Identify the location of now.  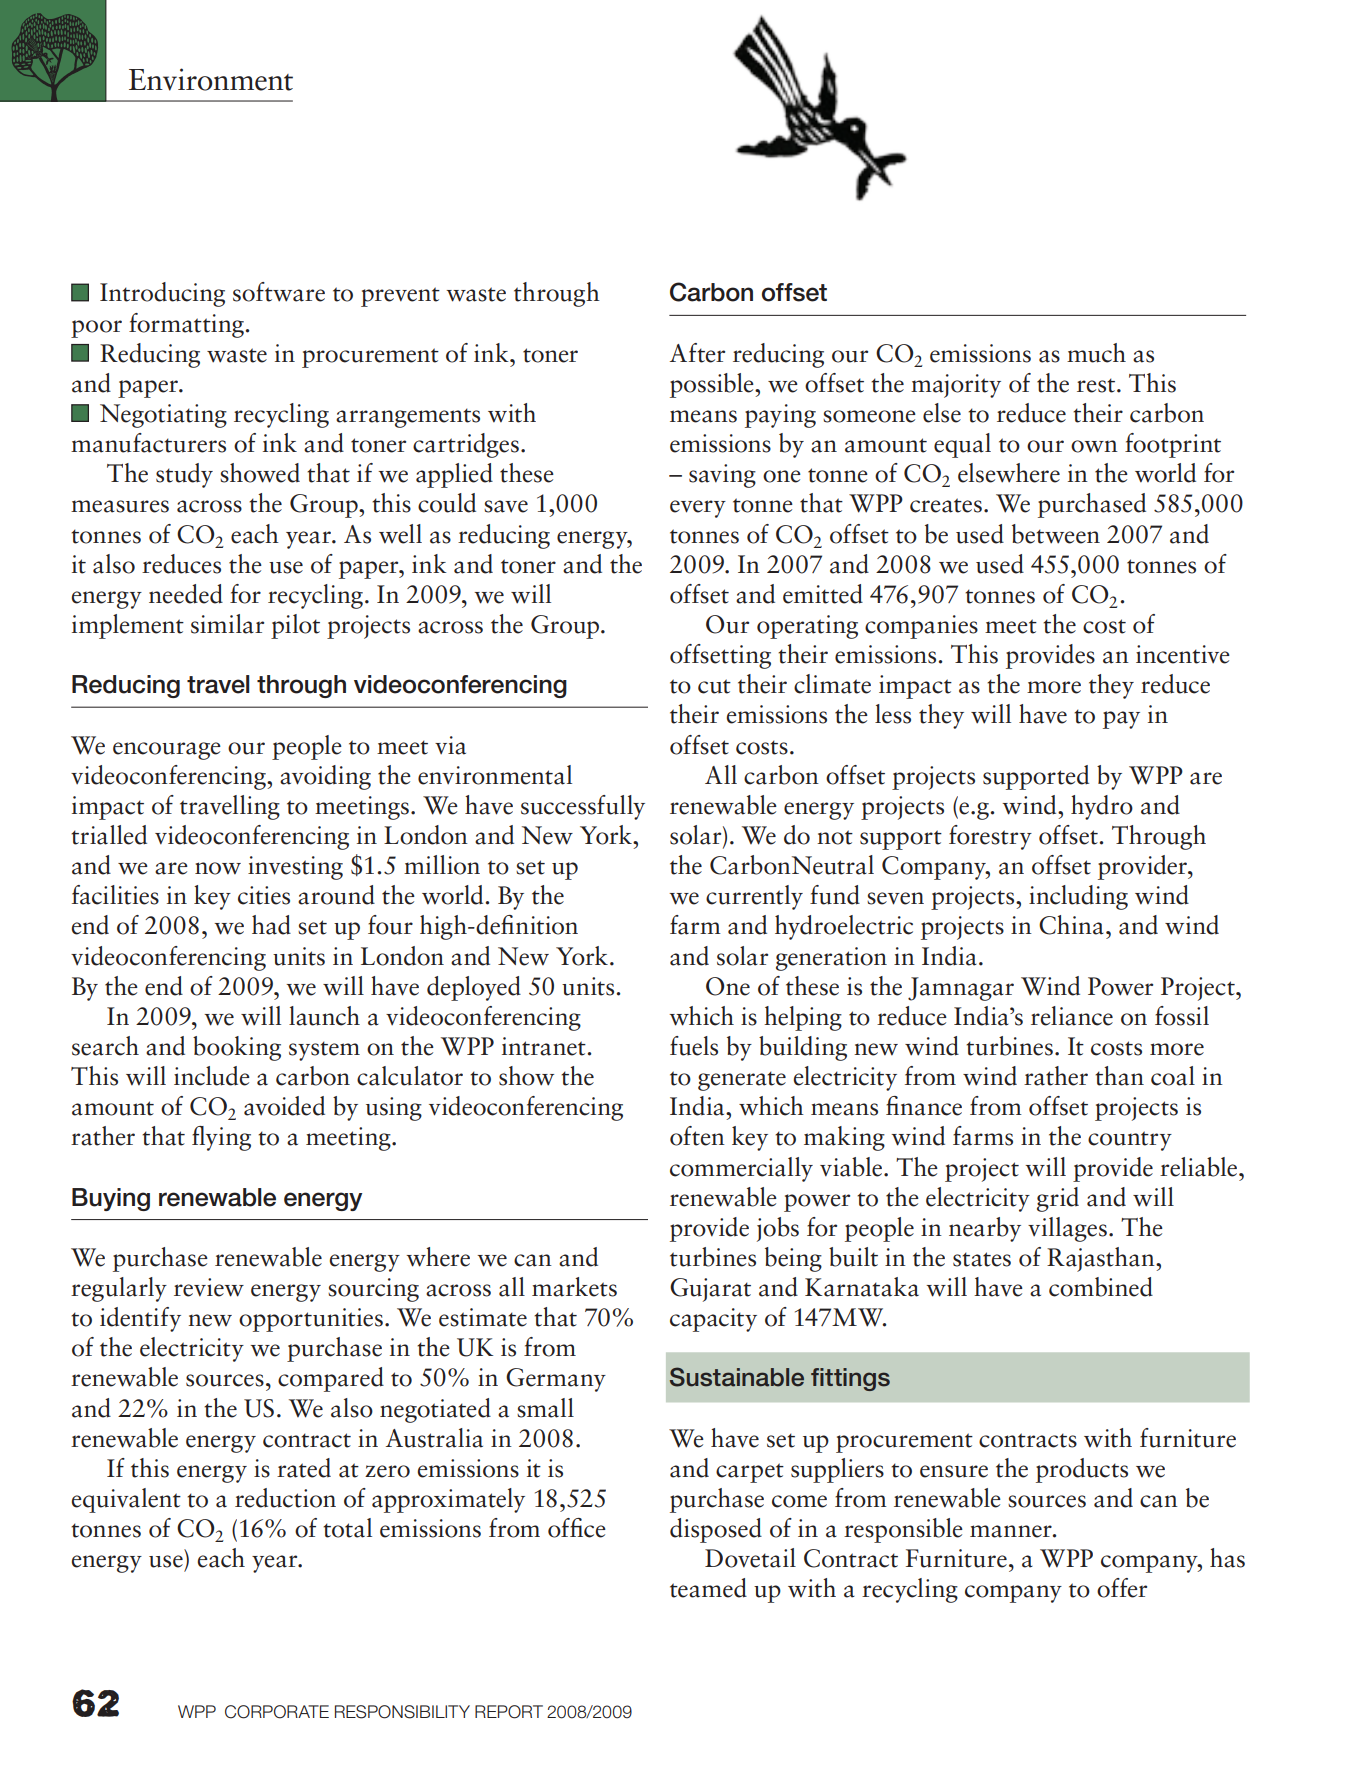
(218, 868).
